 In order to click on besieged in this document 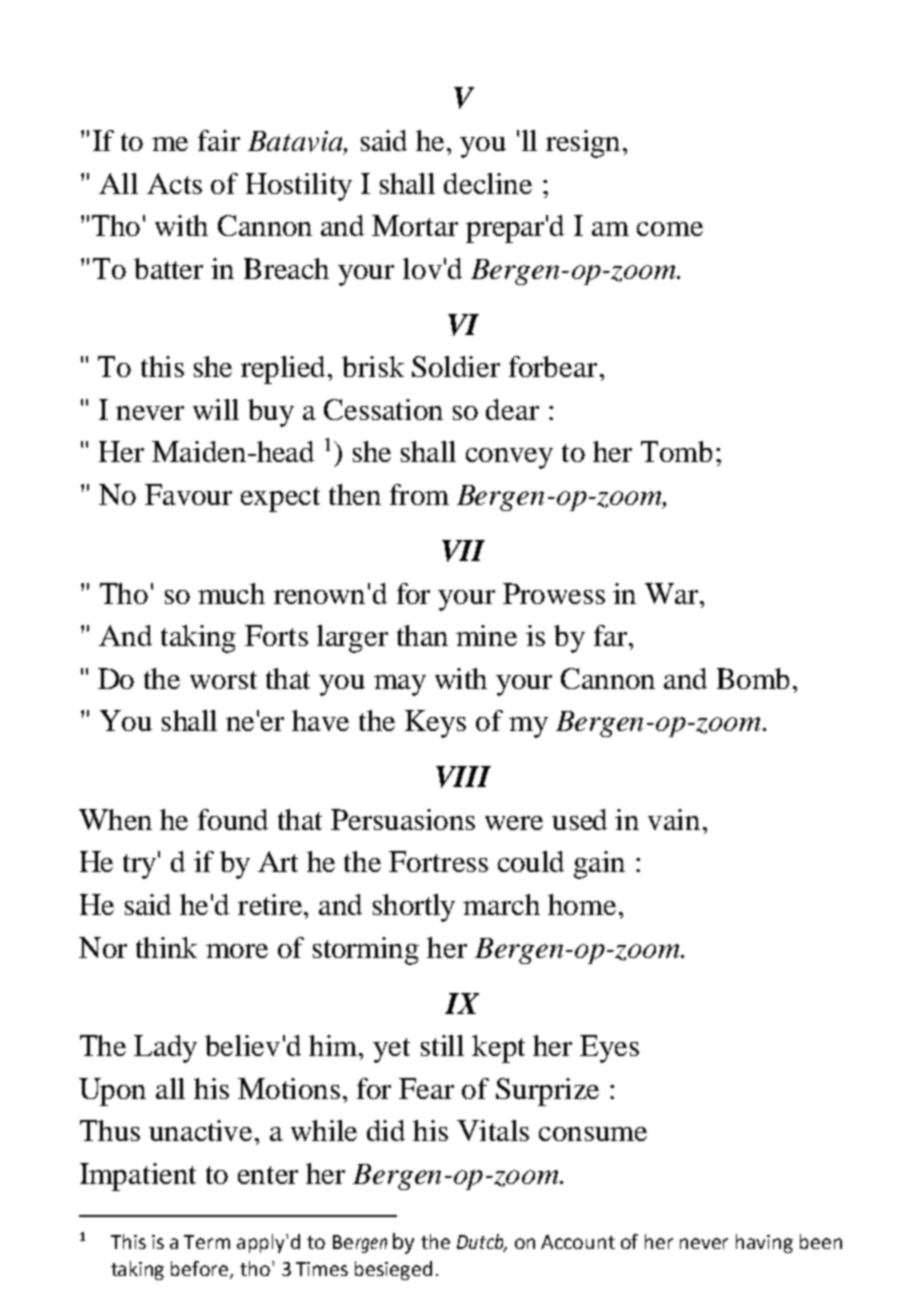, I will do `click(393, 1270)`.
